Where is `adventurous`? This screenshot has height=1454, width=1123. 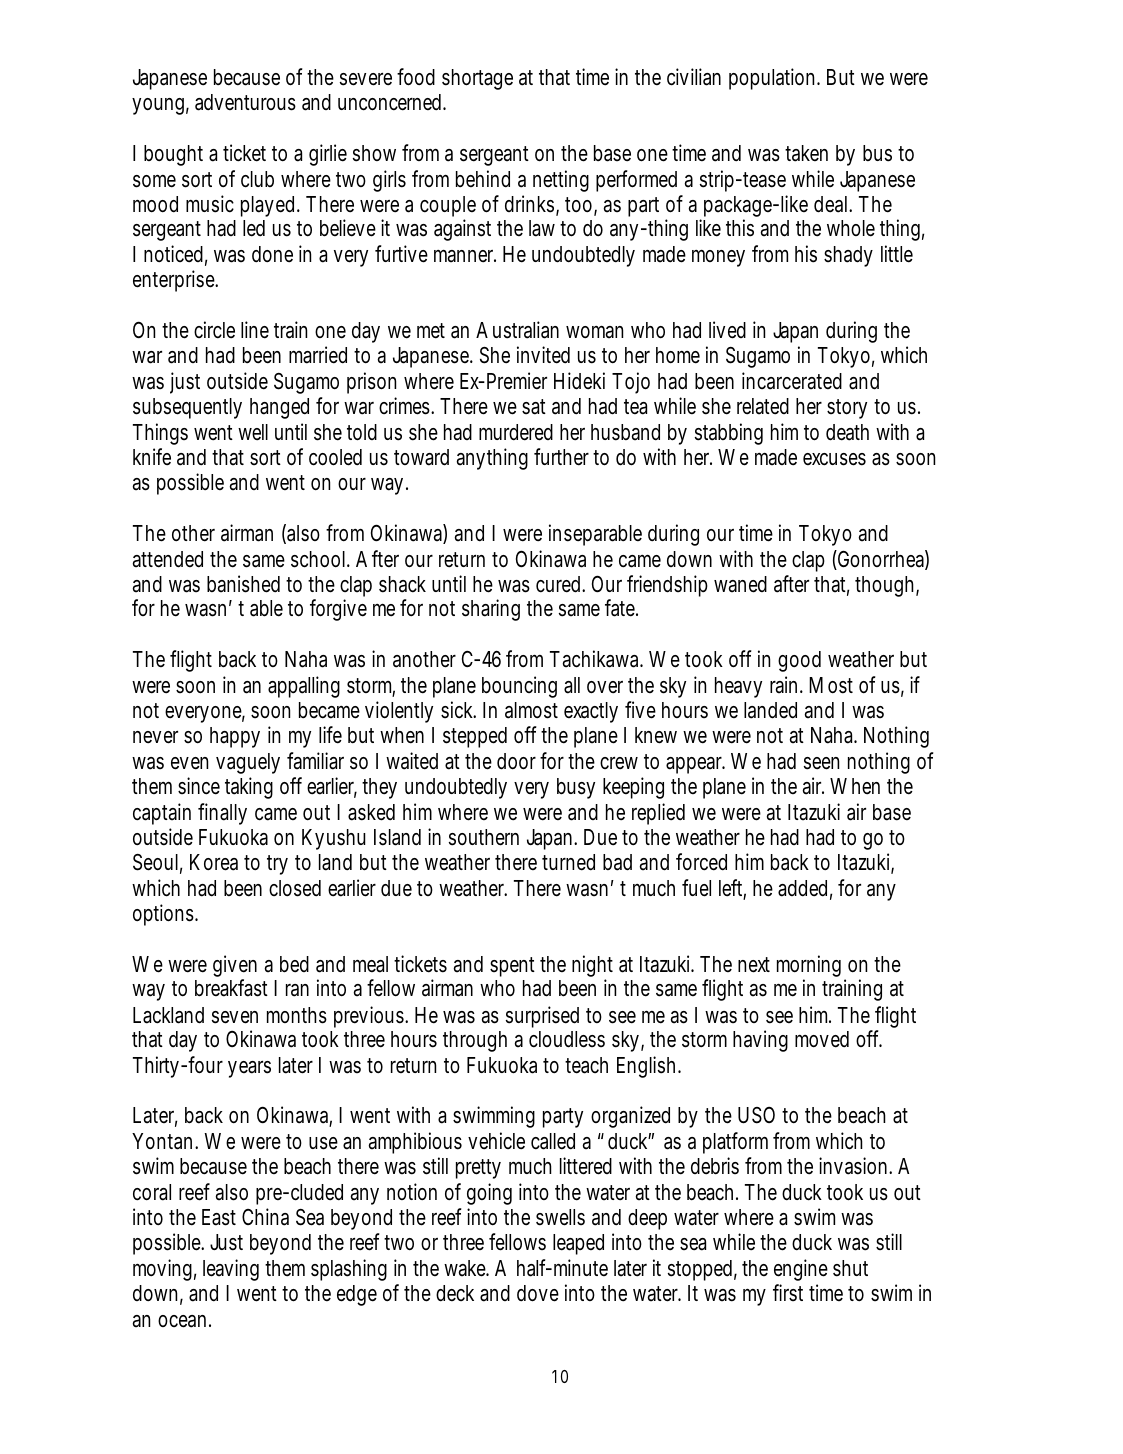 adventurous is located at coordinates (245, 102).
